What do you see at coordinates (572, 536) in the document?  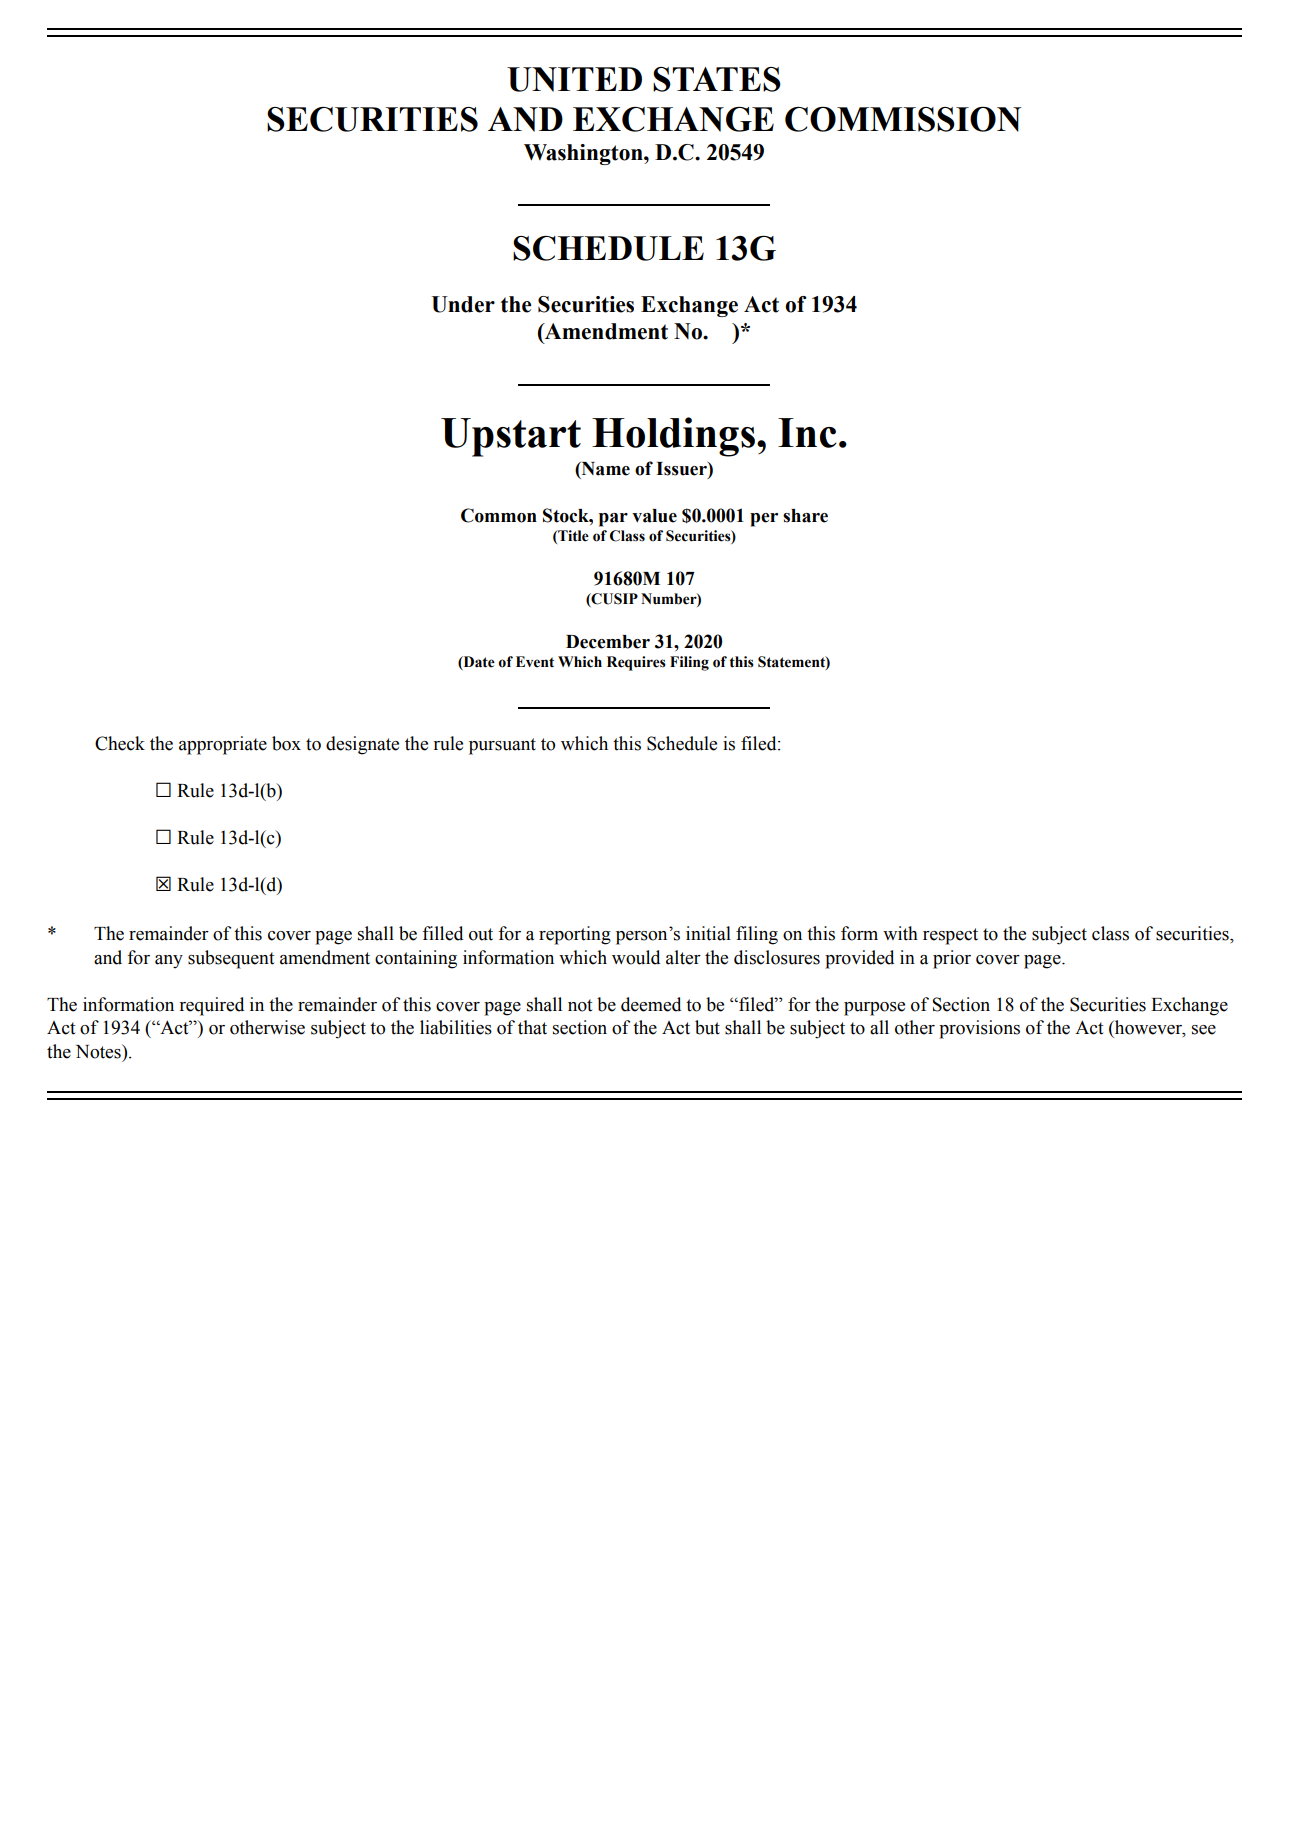 I see `Title` at bounding box center [572, 536].
